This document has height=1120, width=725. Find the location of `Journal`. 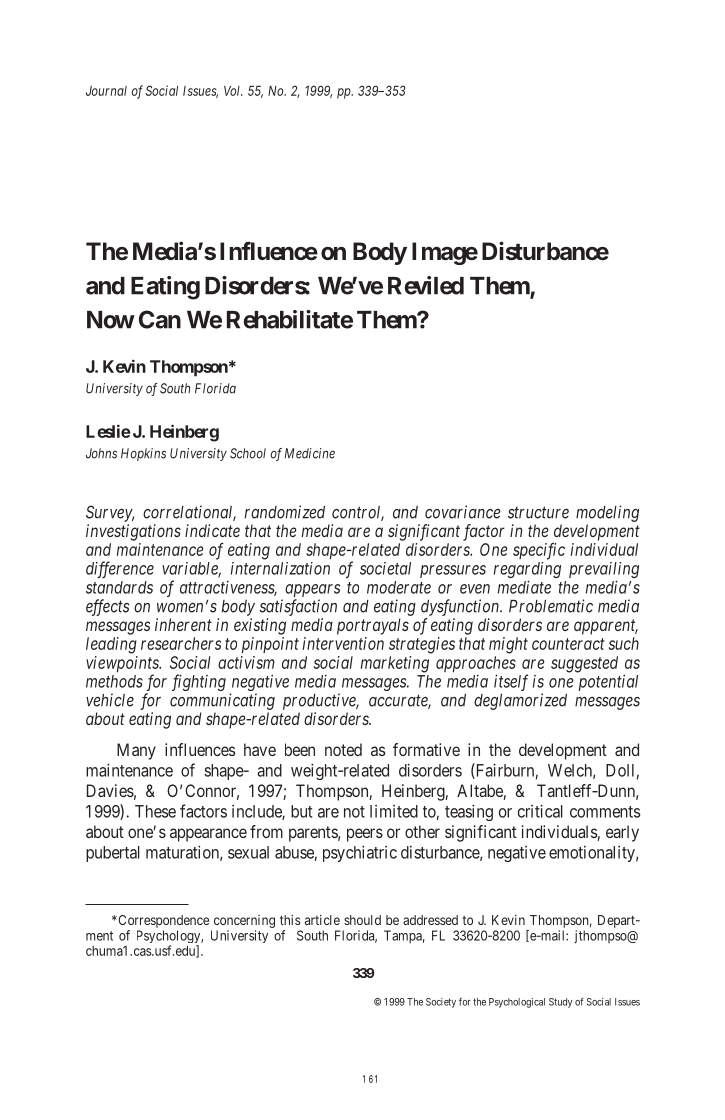

Journal is located at coordinates (106, 91).
